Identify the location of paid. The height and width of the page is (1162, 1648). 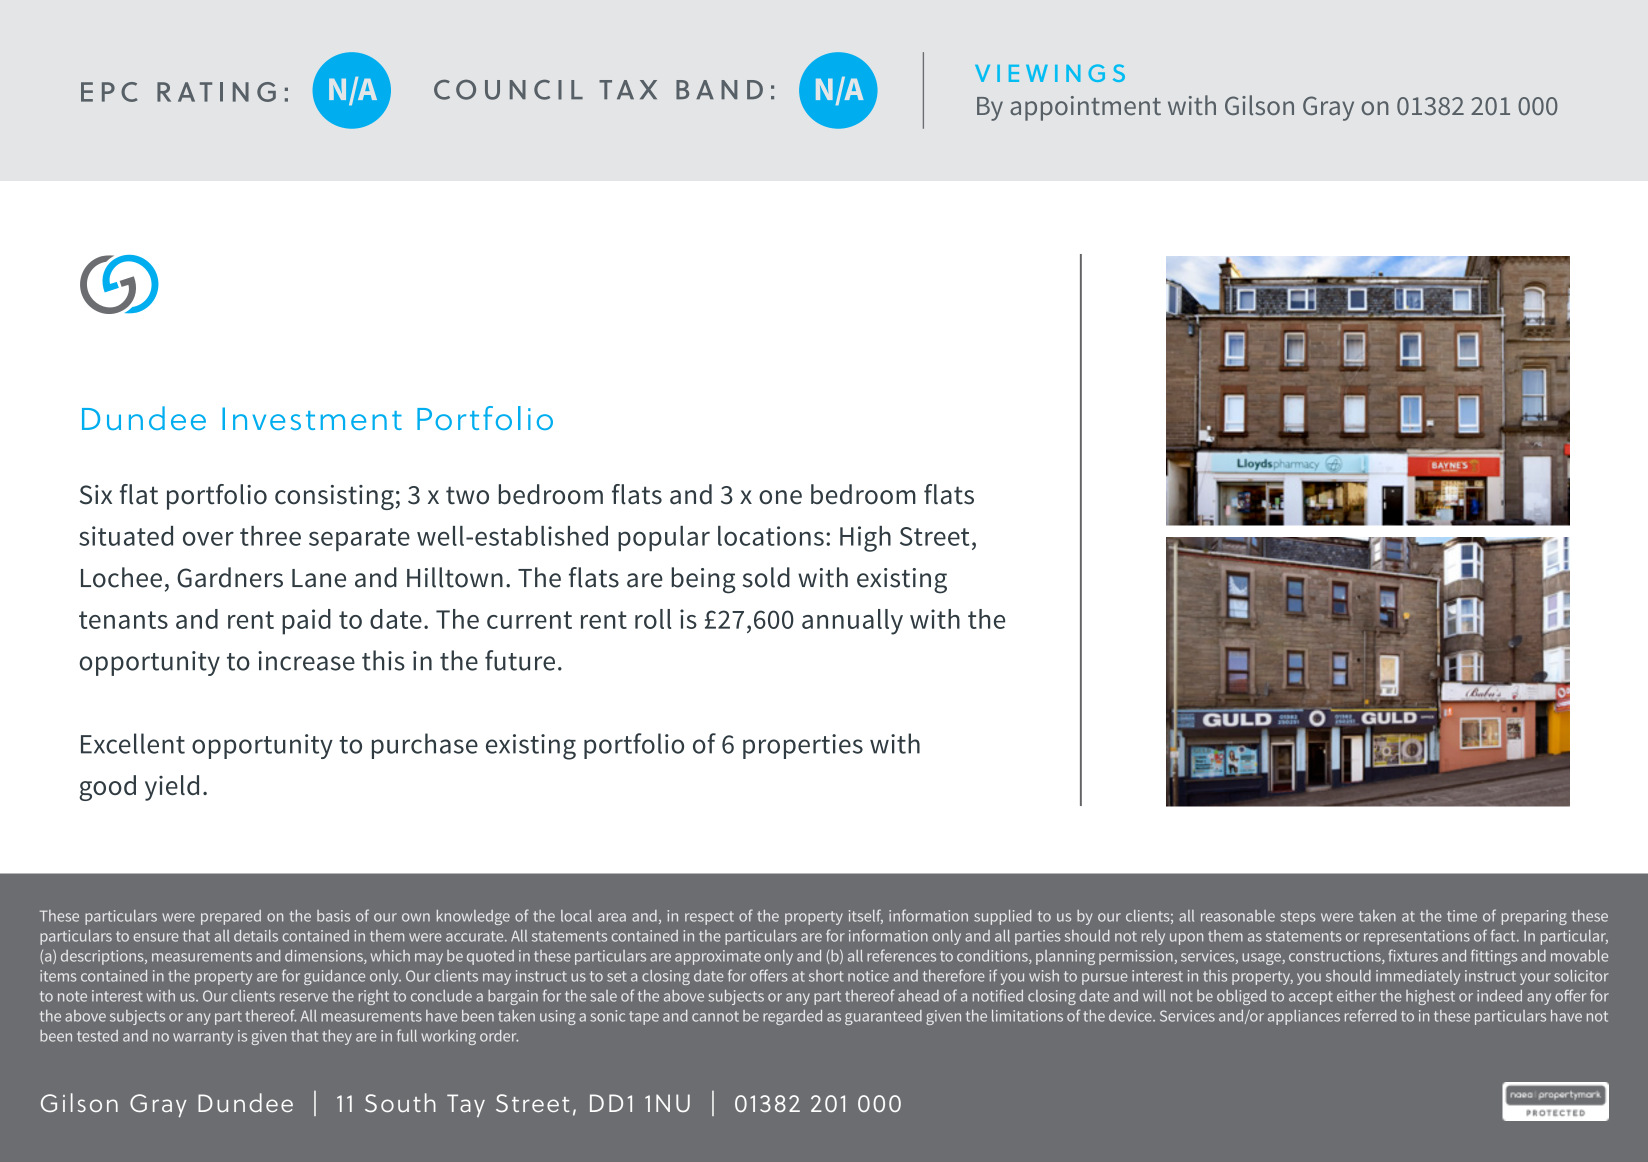
(306, 622).
